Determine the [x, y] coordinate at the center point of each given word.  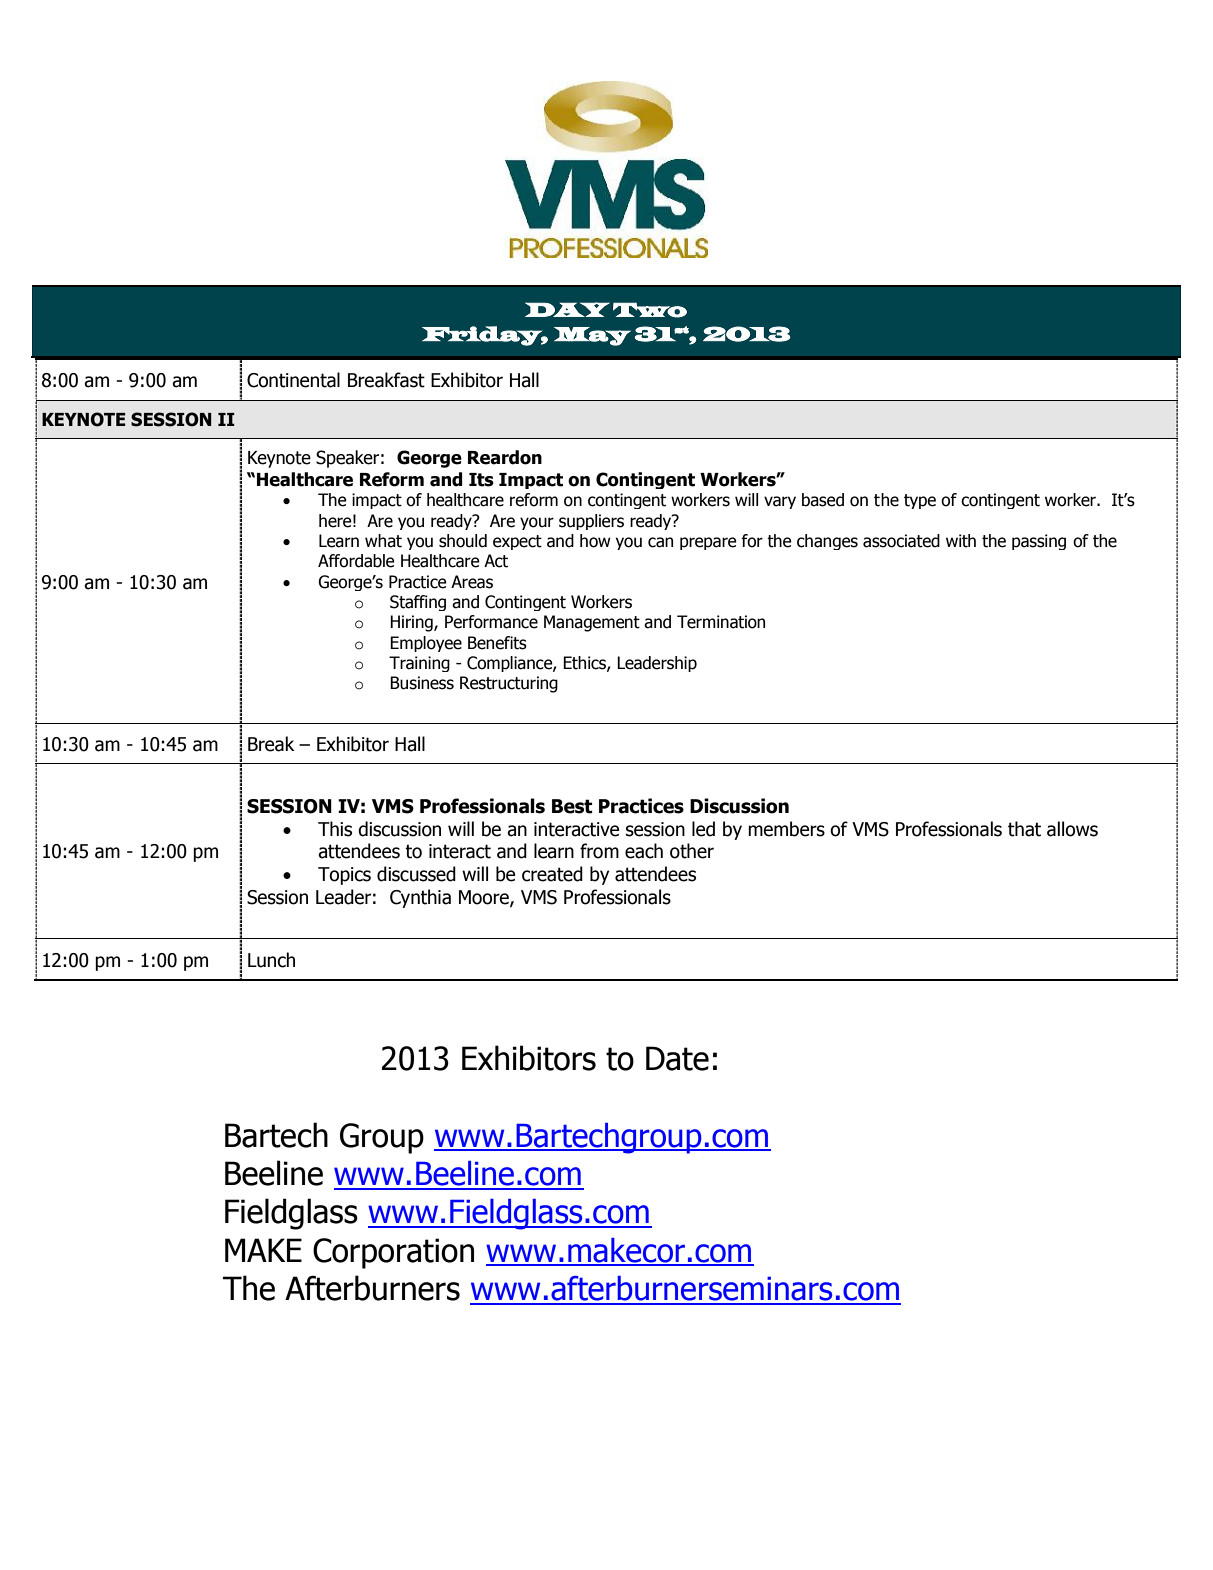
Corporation [393, 1253]
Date [677, 1058]
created [552, 874]
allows [1072, 829]
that [1024, 829]
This [335, 829]
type [920, 501]
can [660, 542]
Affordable [356, 561]
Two [650, 310]
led [703, 829]
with [961, 541]
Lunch [271, 960]
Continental [293, 380]
